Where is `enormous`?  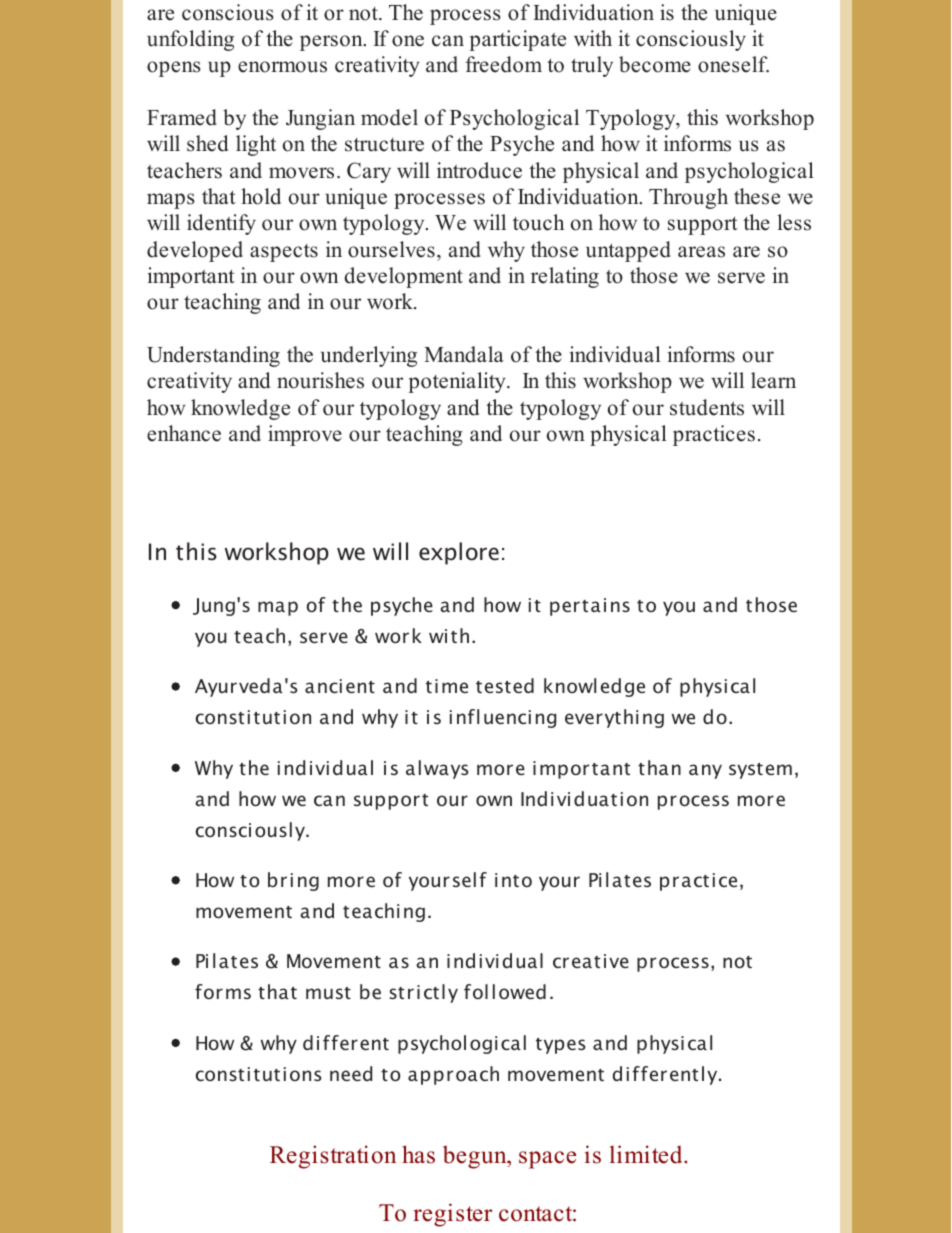 enormous is located at coordinates (282, 67).
